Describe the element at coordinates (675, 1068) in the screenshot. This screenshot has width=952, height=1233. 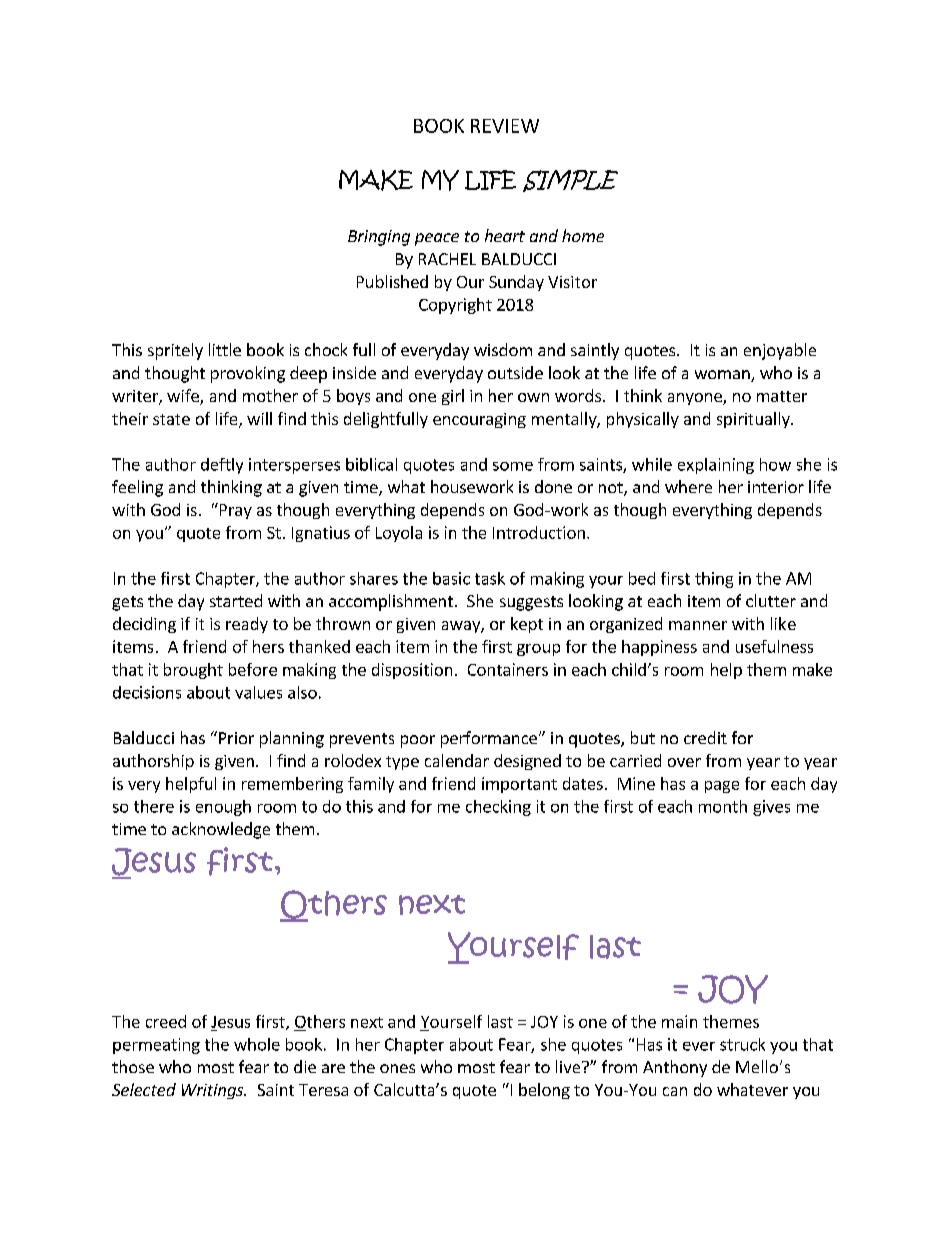
I see `Anthony` at that location.
